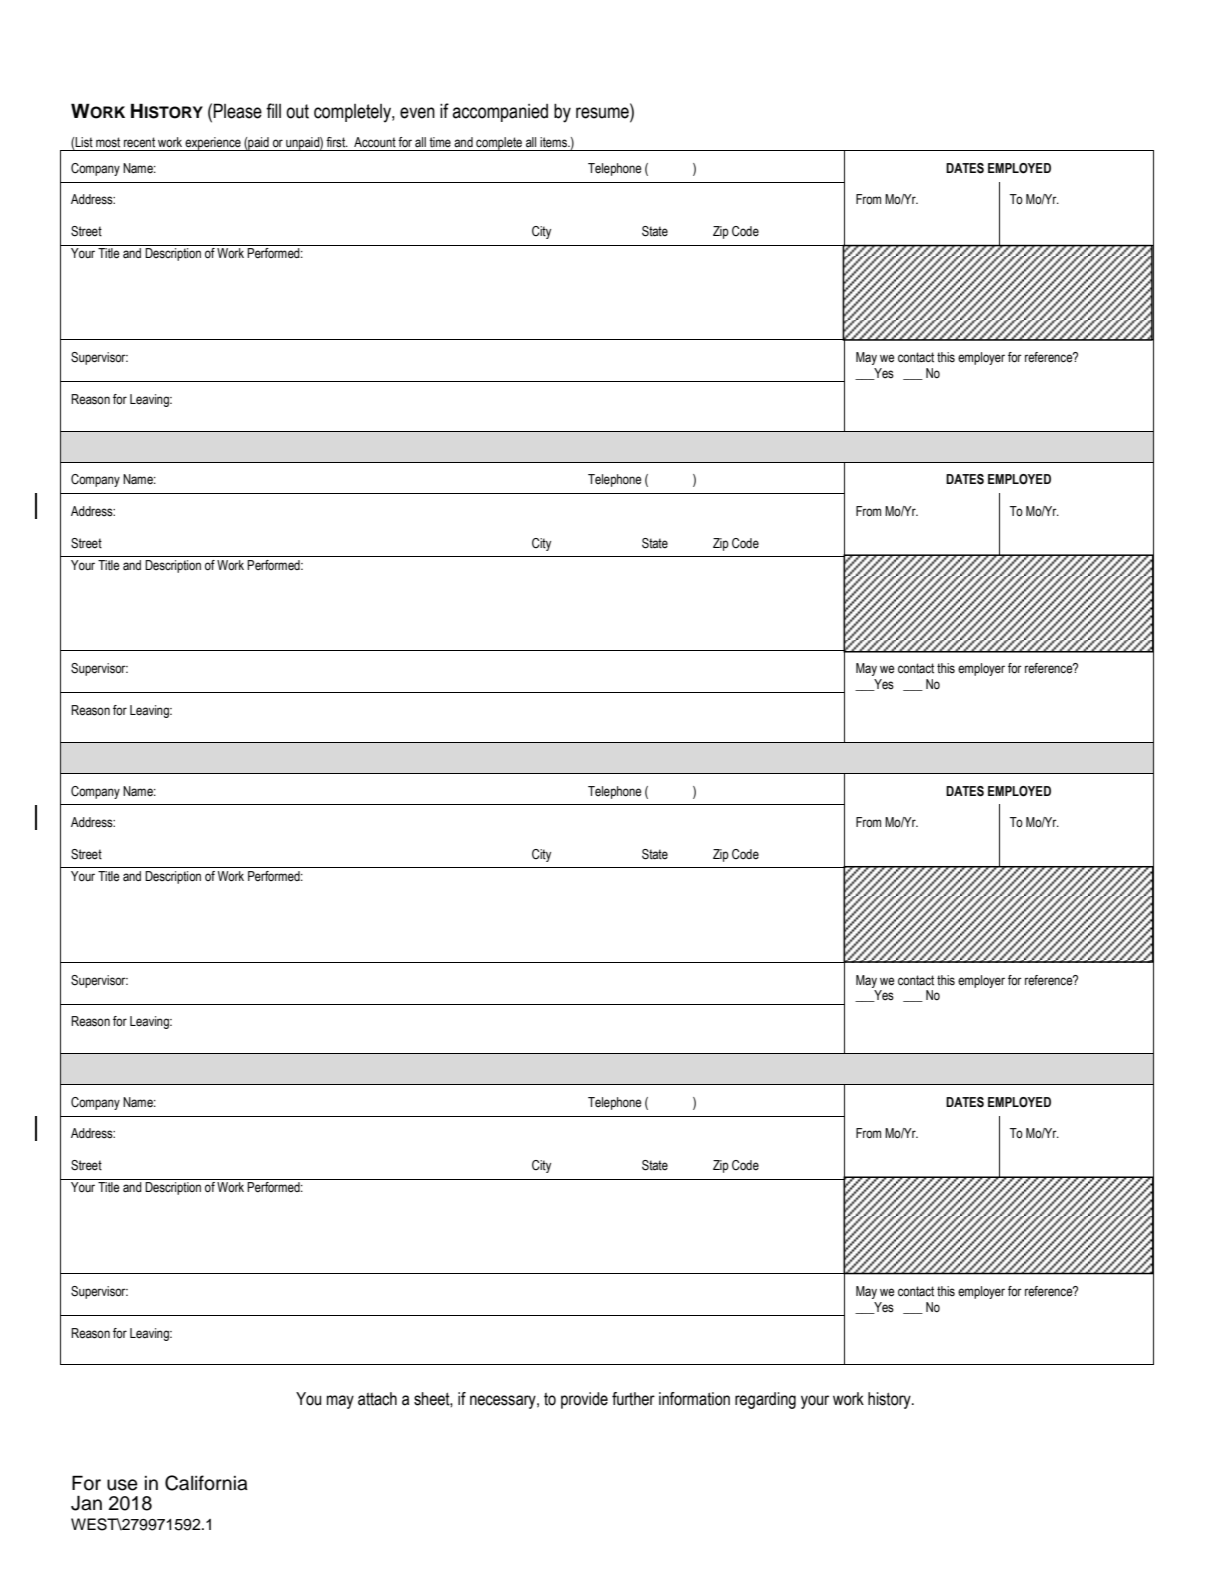 The image size is (1212, 1569). Describe the element at coordinates (694, 1399) in the screenshot. I see `information` at that location.
